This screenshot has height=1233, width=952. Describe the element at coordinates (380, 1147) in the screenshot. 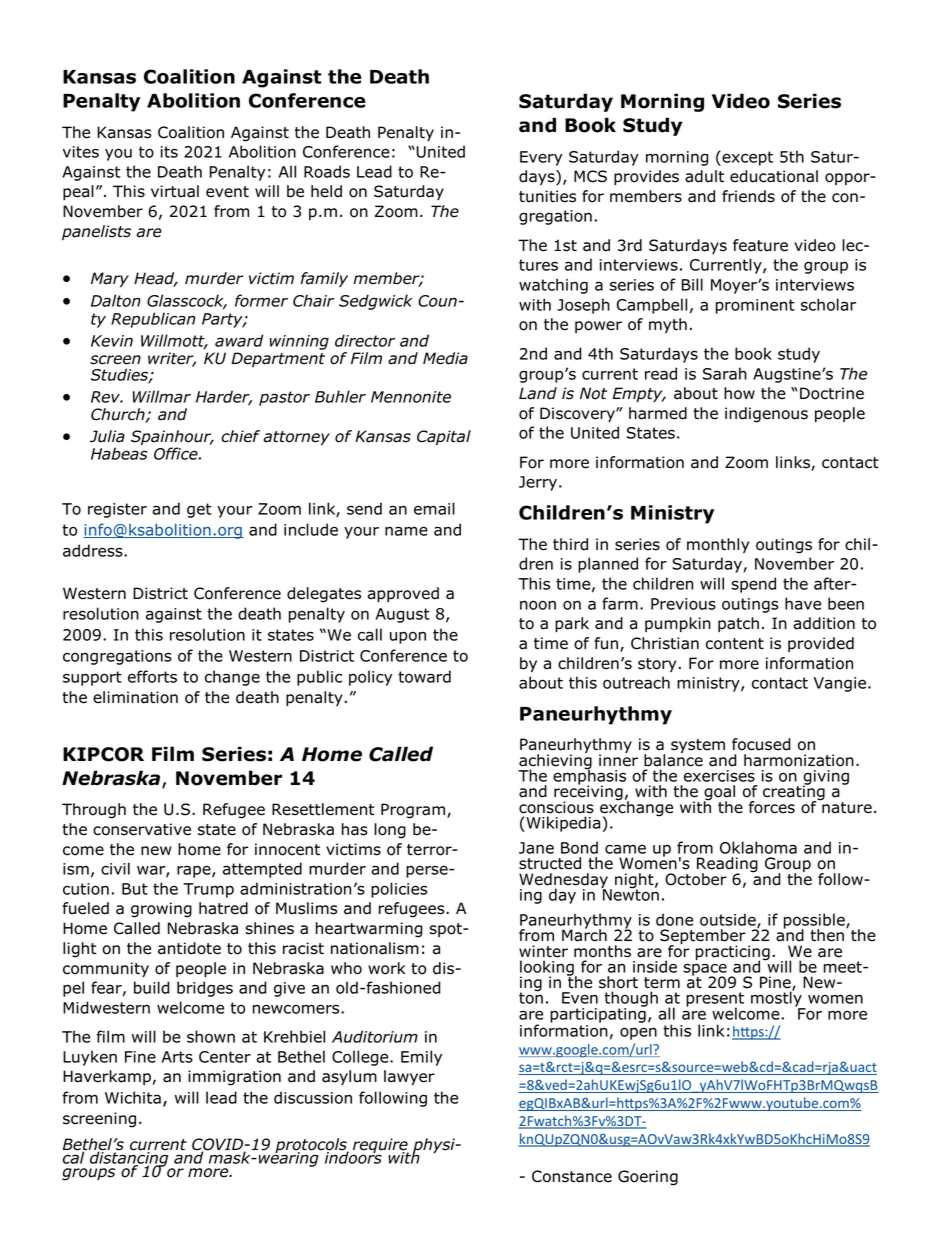

I see `require` at that location.
